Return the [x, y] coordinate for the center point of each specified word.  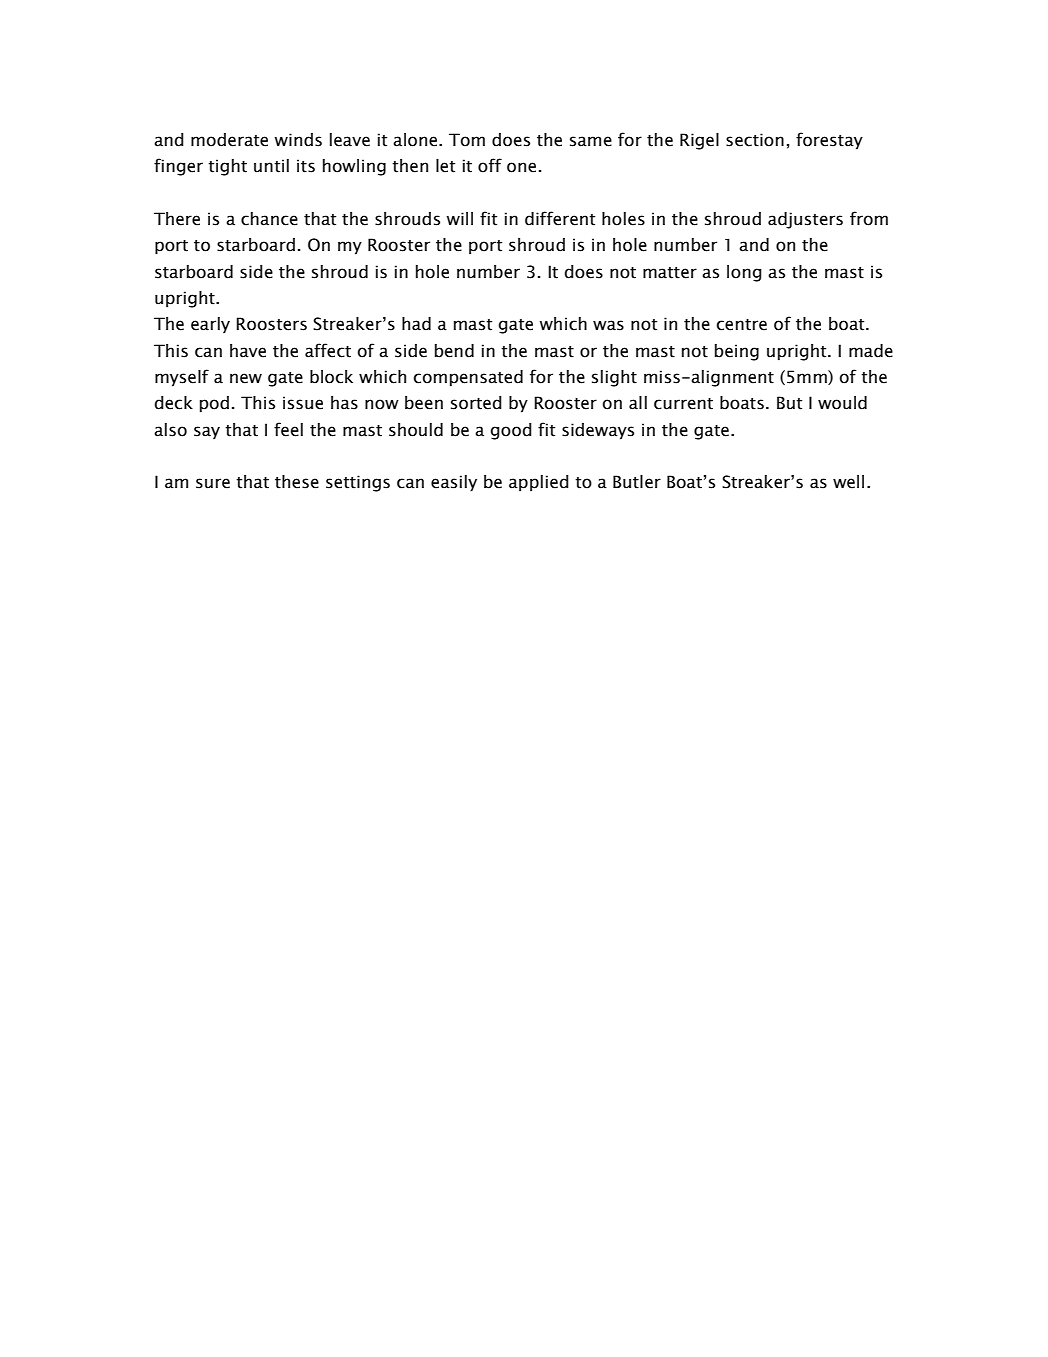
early [210, 325]
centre [742, 325]
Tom [467, 140]
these [297, 482]
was [608, 325]
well [848, 482]
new [246, 378]
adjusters [805, 220]
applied [539, 483]
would [842, 403]
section [755, 140]
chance [269, 219]
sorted [476, 403]
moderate [229, 140]
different [560, 218]
